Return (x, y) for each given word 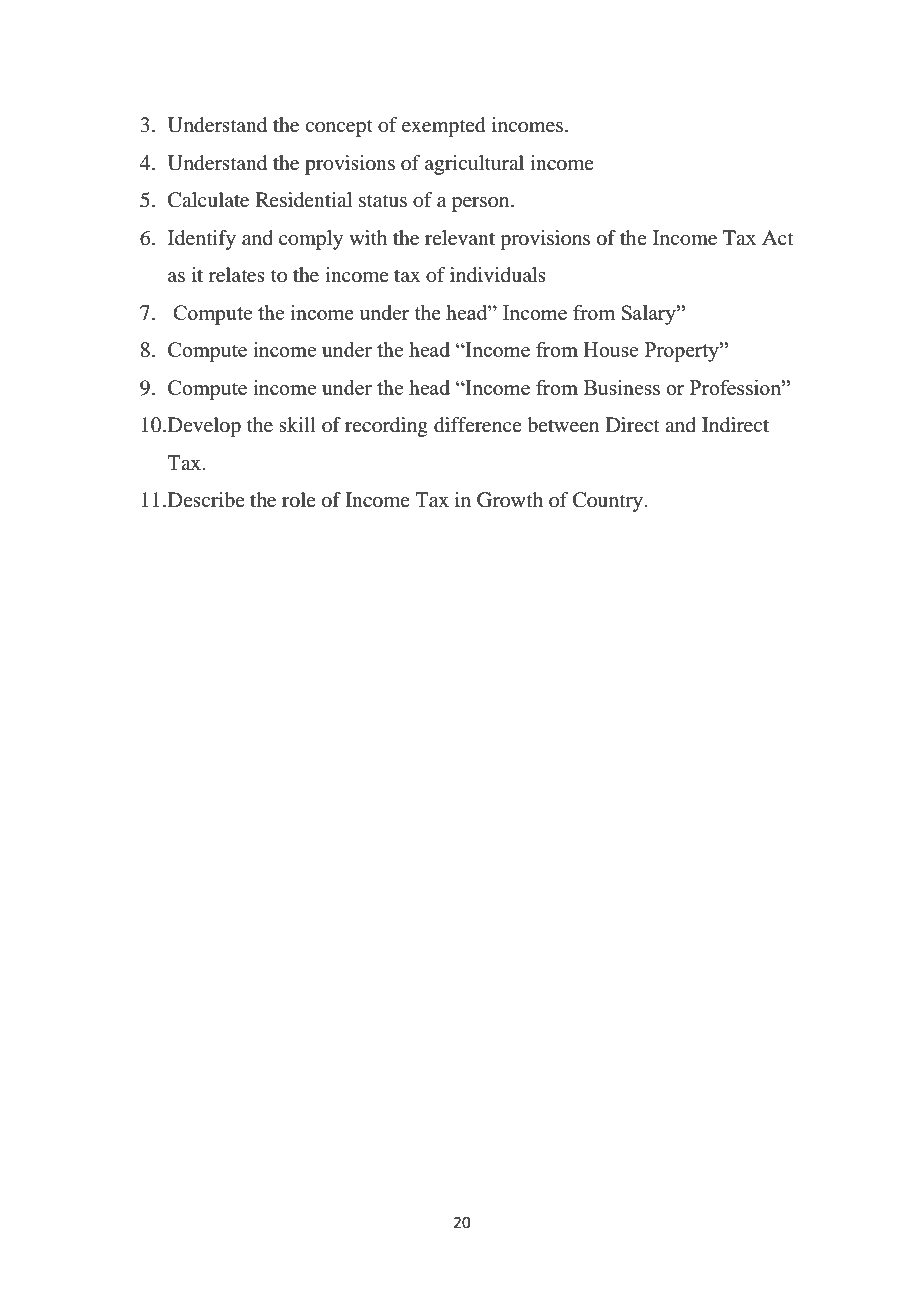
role (299, 500)
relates (237, 275)
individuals (498, 275)
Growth (510, 500)
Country (608, 502)
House (610, 349)
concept (339, 128)
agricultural (474, 165)
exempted (444, 127)
